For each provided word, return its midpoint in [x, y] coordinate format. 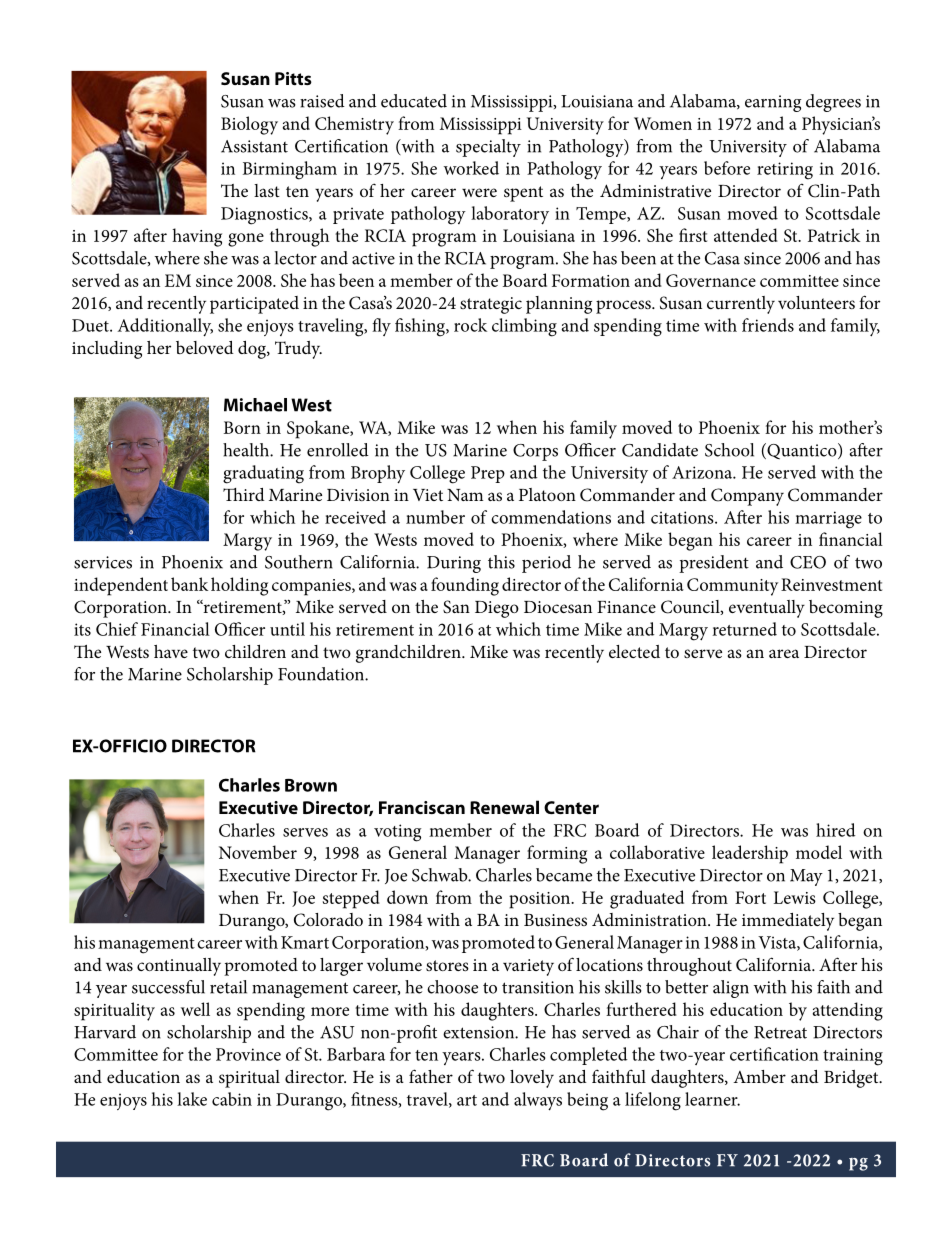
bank [189, 584]
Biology [249, 125]
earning [773, 103]
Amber [759, 1076]
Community [732, 587]
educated [414, 101]
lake [192, 1099]
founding [465, 586]
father [431, 1076]
